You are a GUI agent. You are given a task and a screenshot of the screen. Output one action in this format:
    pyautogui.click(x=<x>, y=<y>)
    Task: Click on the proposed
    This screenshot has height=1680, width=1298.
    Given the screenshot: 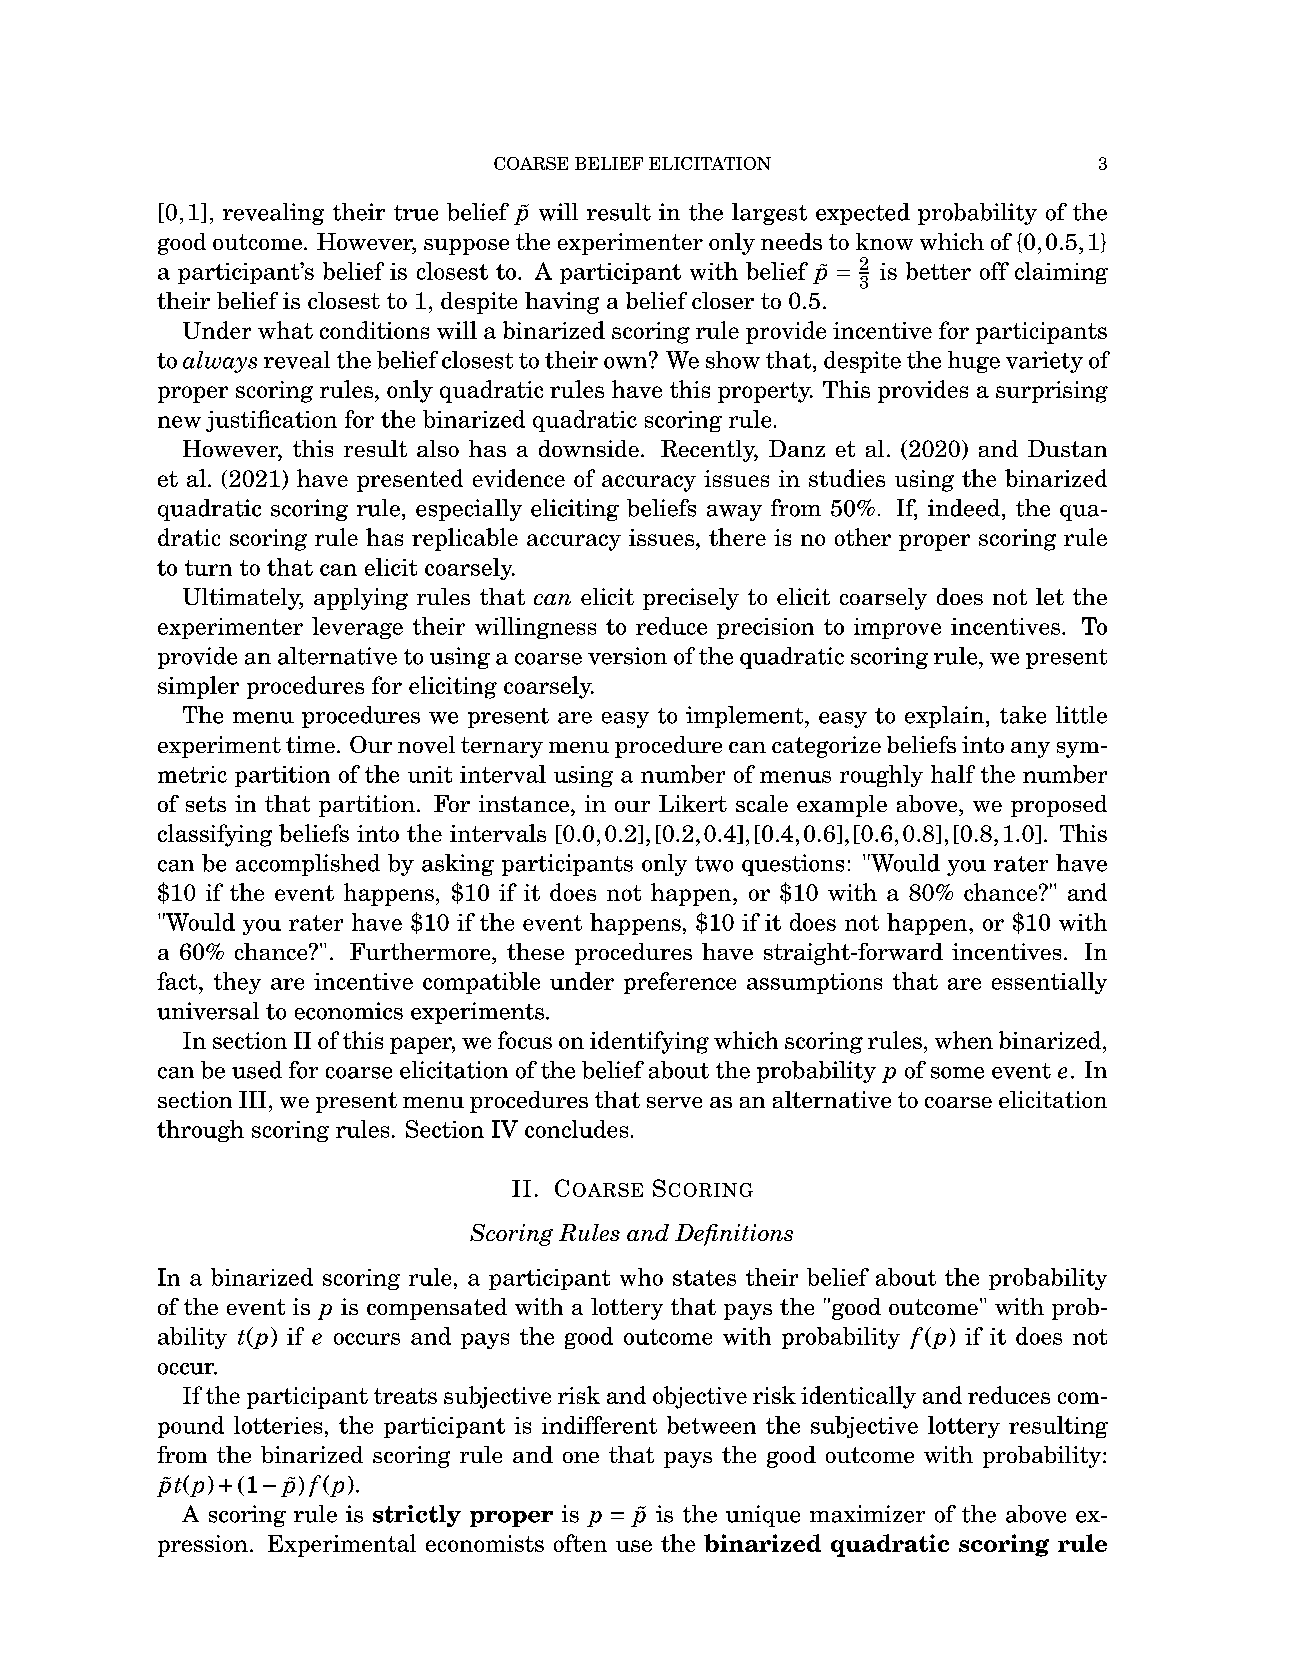 What is the action you would take?
    pyautogui.click(x=1059, y=806)
